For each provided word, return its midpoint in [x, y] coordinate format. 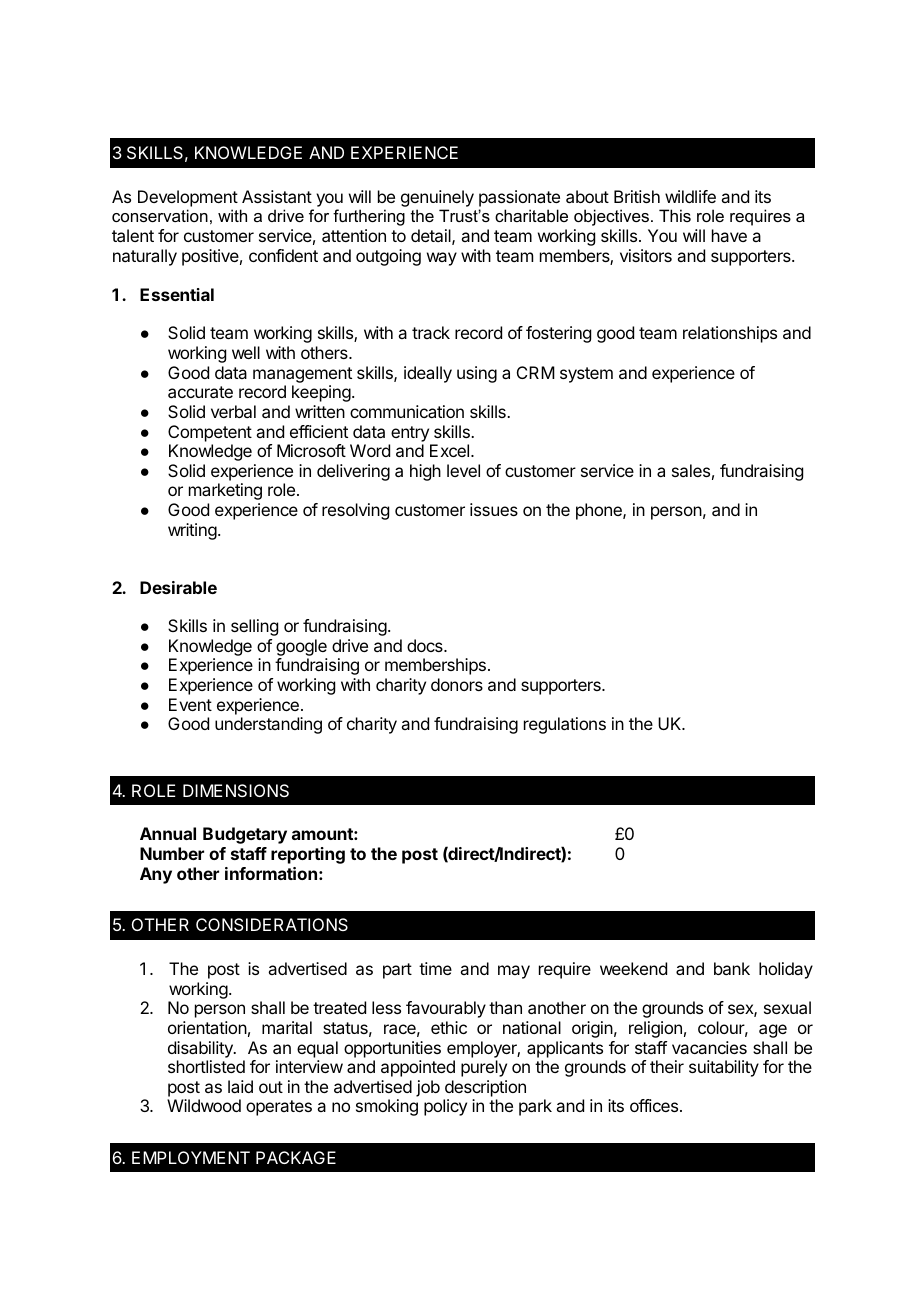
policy [445, 1107]
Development [188, 198]
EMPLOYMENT [191, 1157]
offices [655, 1105]
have [729, 235]
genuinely [437, 198]
